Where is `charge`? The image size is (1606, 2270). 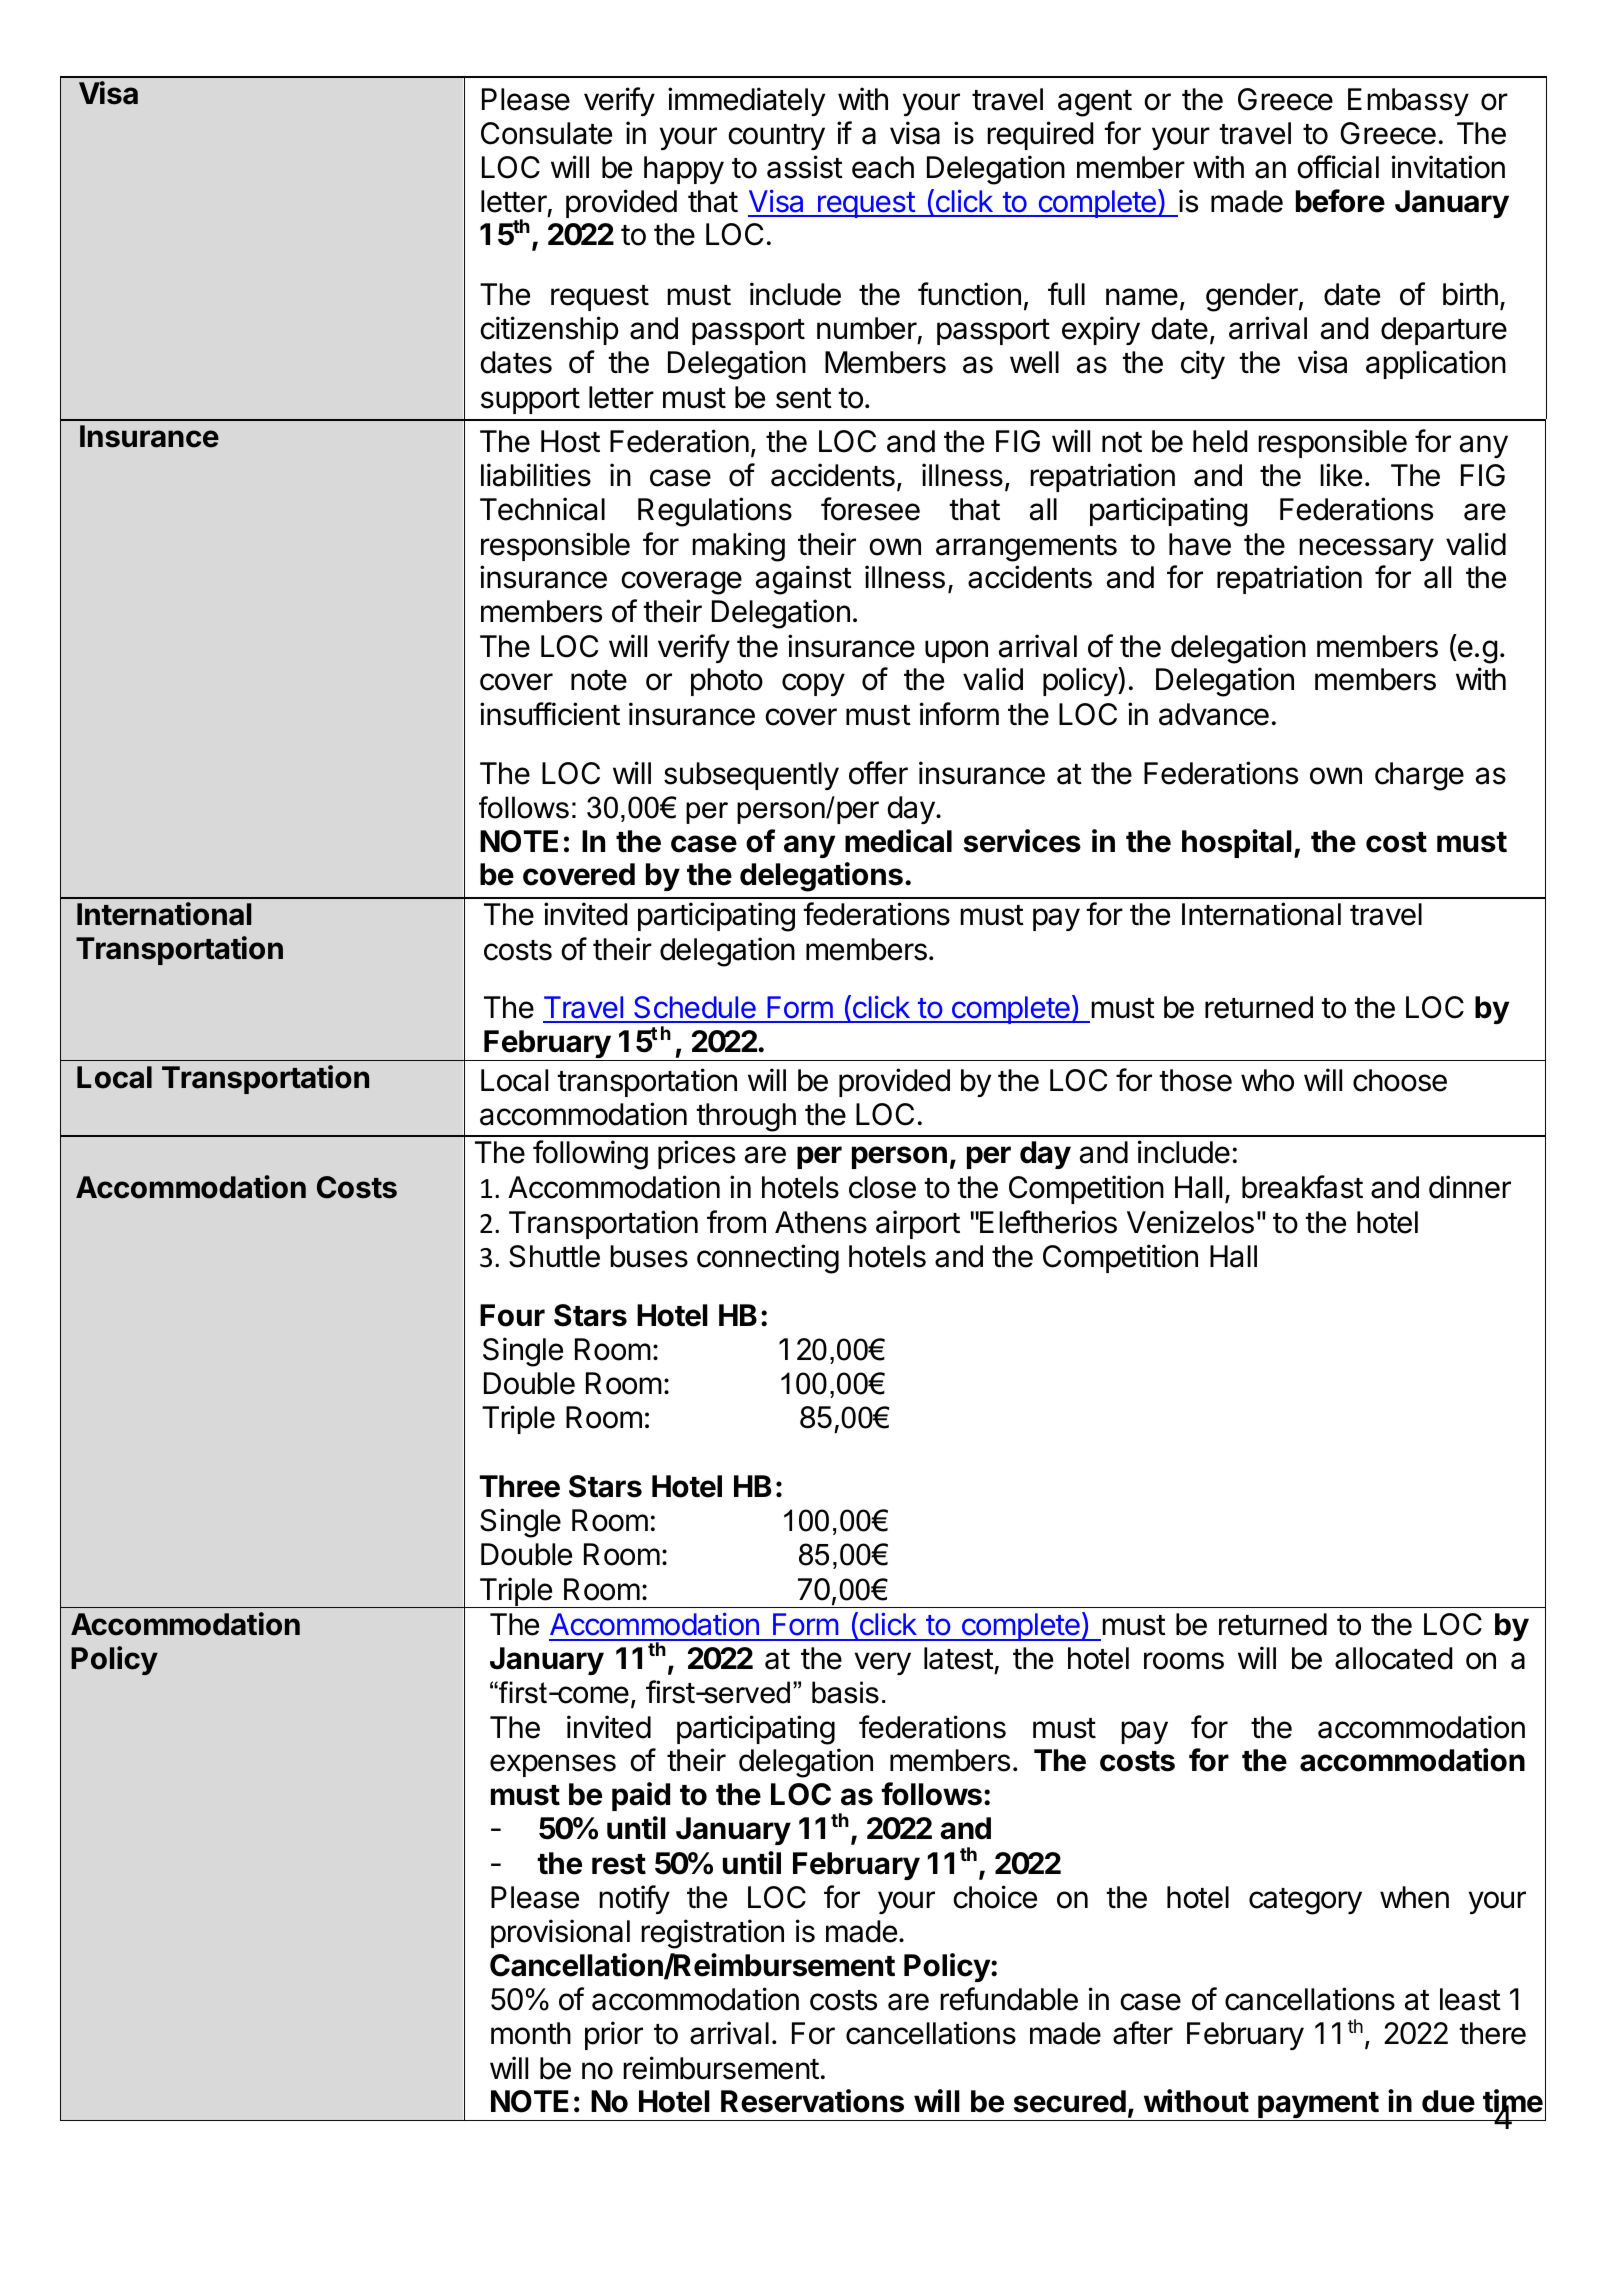 charge is located at coordinates (1419, 776).
